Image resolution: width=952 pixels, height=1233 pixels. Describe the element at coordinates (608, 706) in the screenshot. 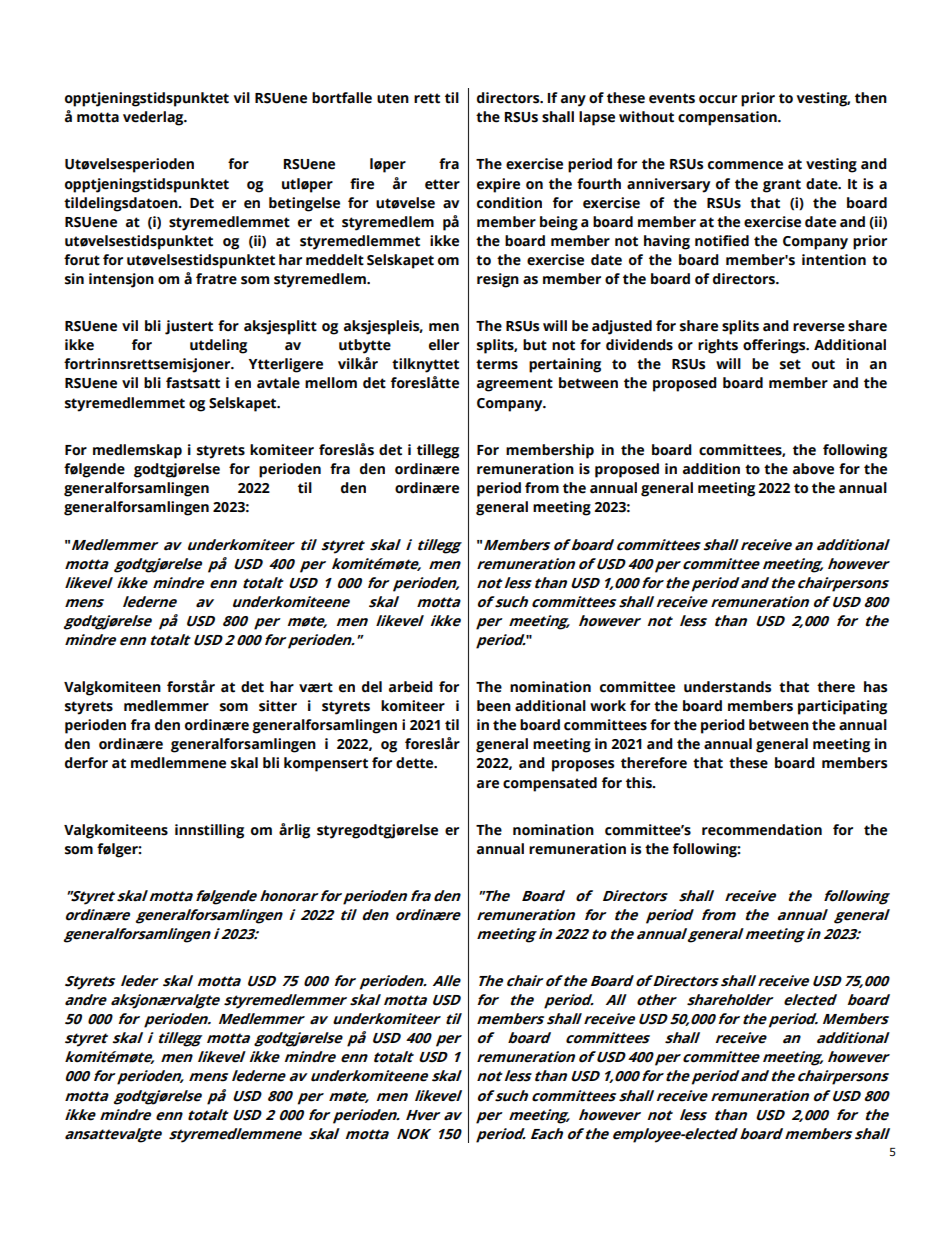

I see `work` at that location.
